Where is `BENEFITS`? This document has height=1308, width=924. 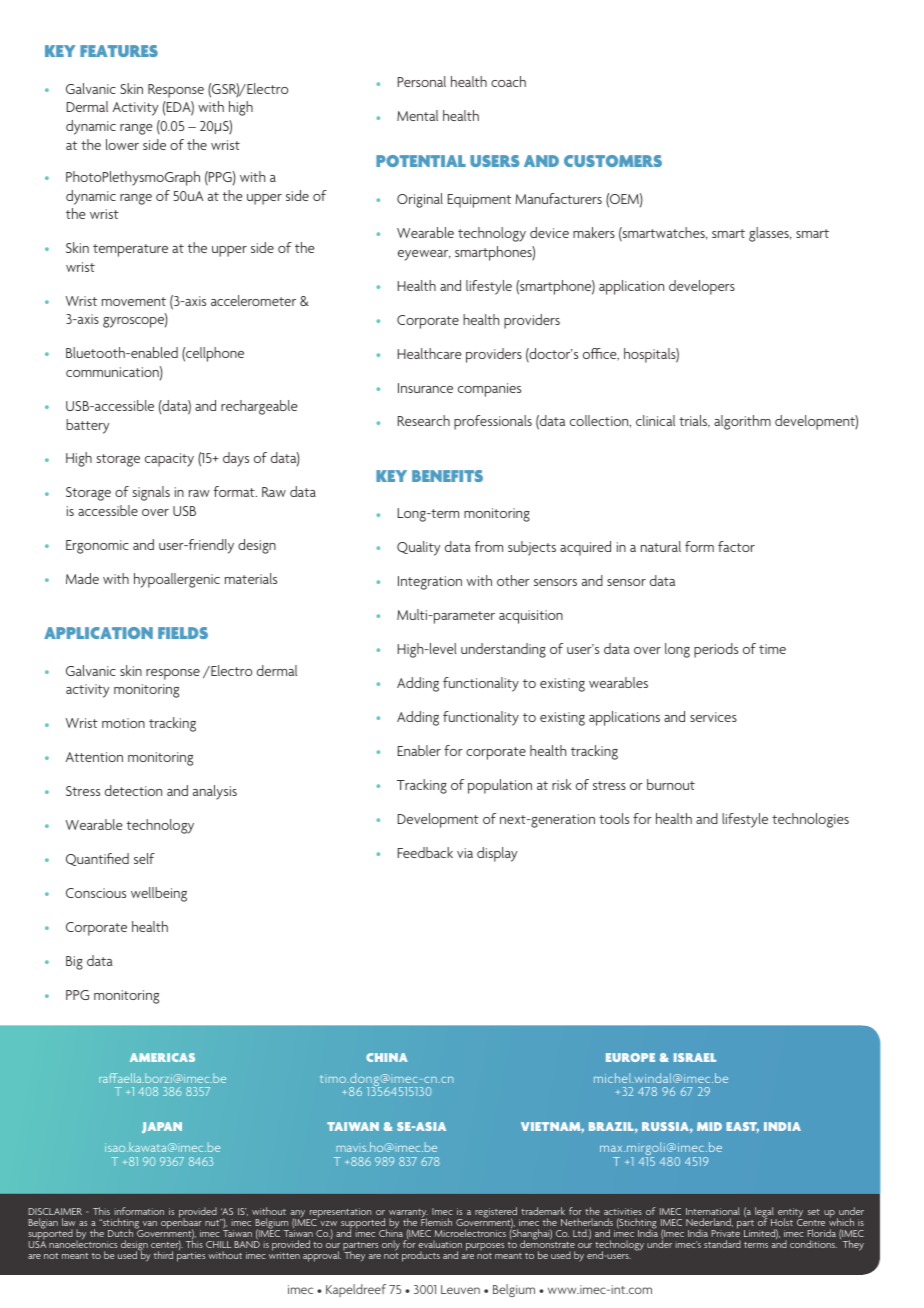
BENEFITS is located at coordinates (447, 476).
